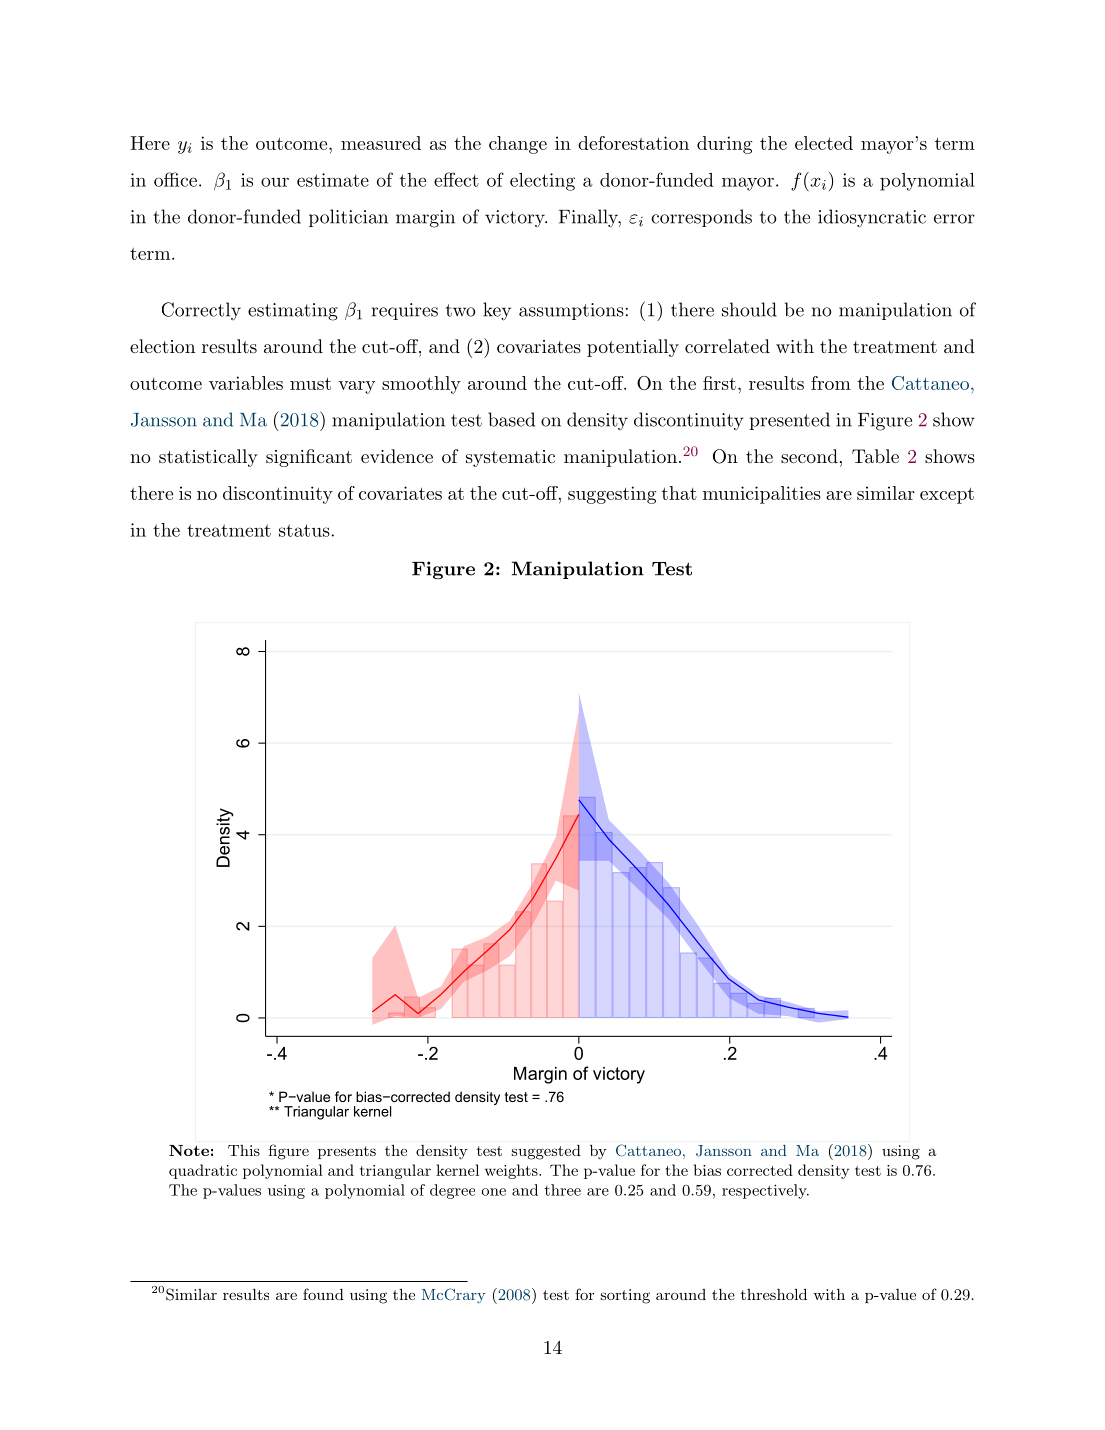 This image has height=1430, width=1105. What do you see at coordinates (208, 458) in the image?
I see `statistically` at bounding box center [208, 458].
